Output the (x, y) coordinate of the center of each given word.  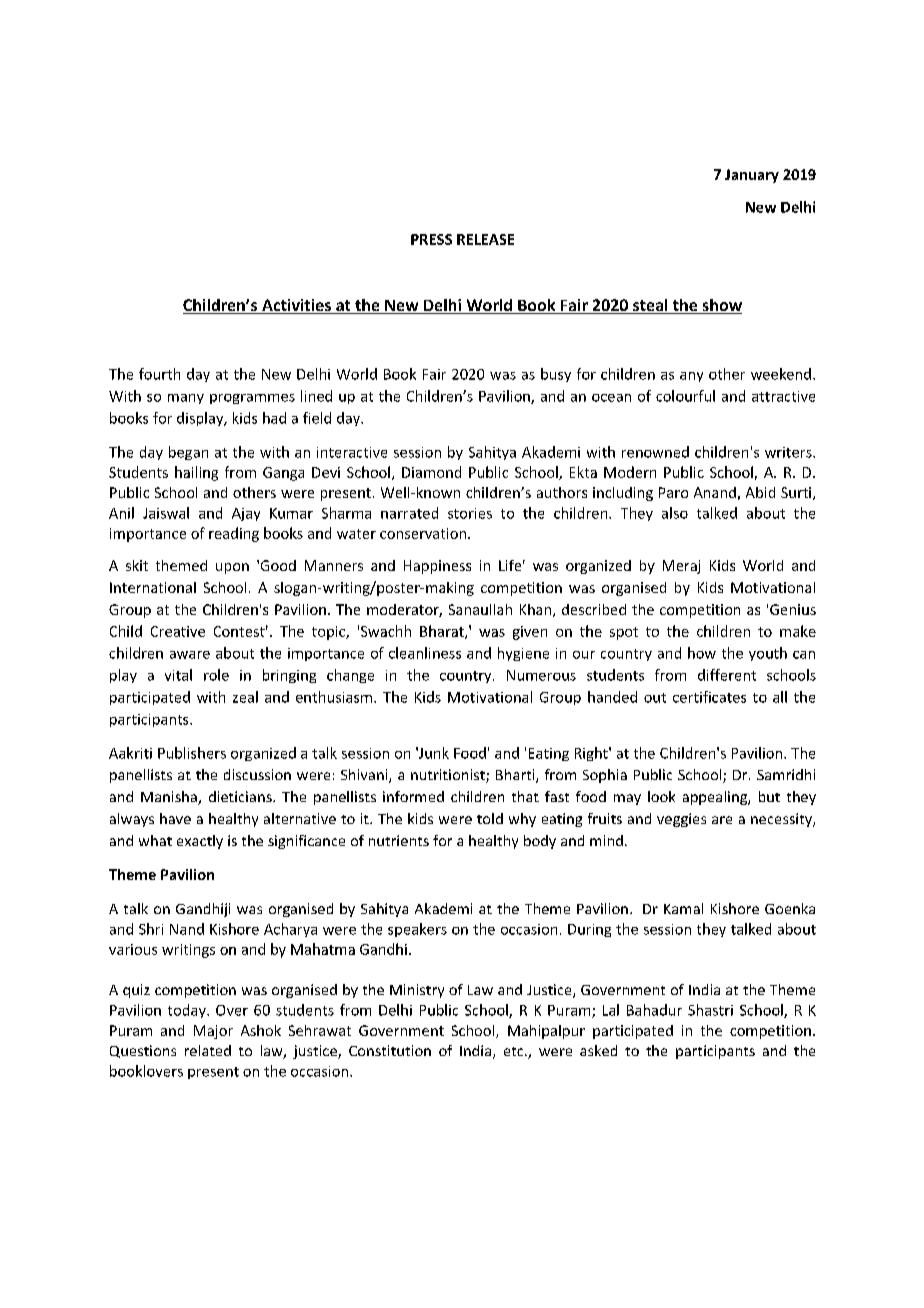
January (752, 176)
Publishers (192, 753)
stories (470, 513)
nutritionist (449, 776)
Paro (673, 492)
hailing (196, 473)
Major (213, 1032)
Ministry (417, 991)
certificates (709, 697)
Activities (296, 306)
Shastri (710, 1010)
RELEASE (485, 239)
